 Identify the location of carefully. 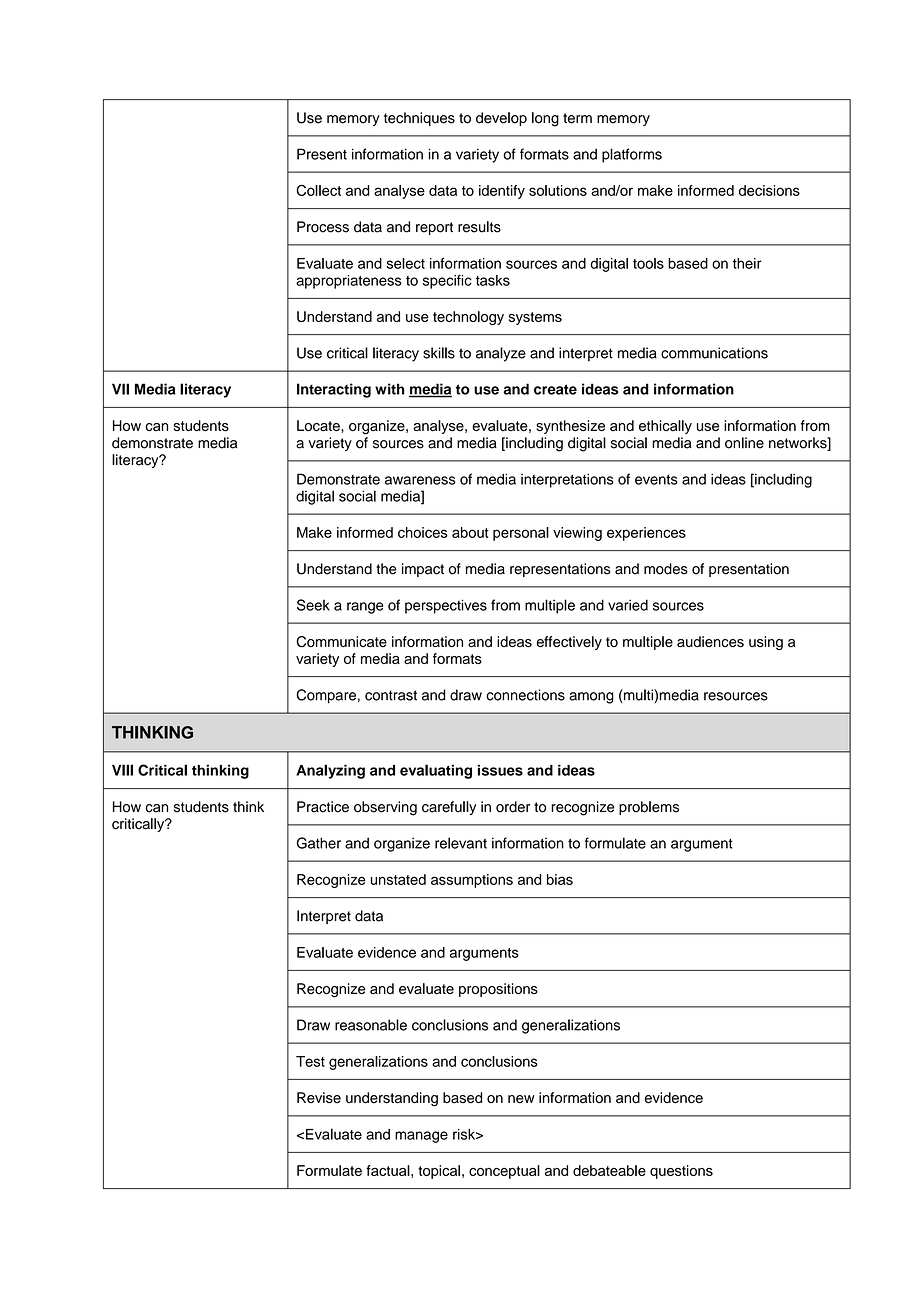
(449, 808).
